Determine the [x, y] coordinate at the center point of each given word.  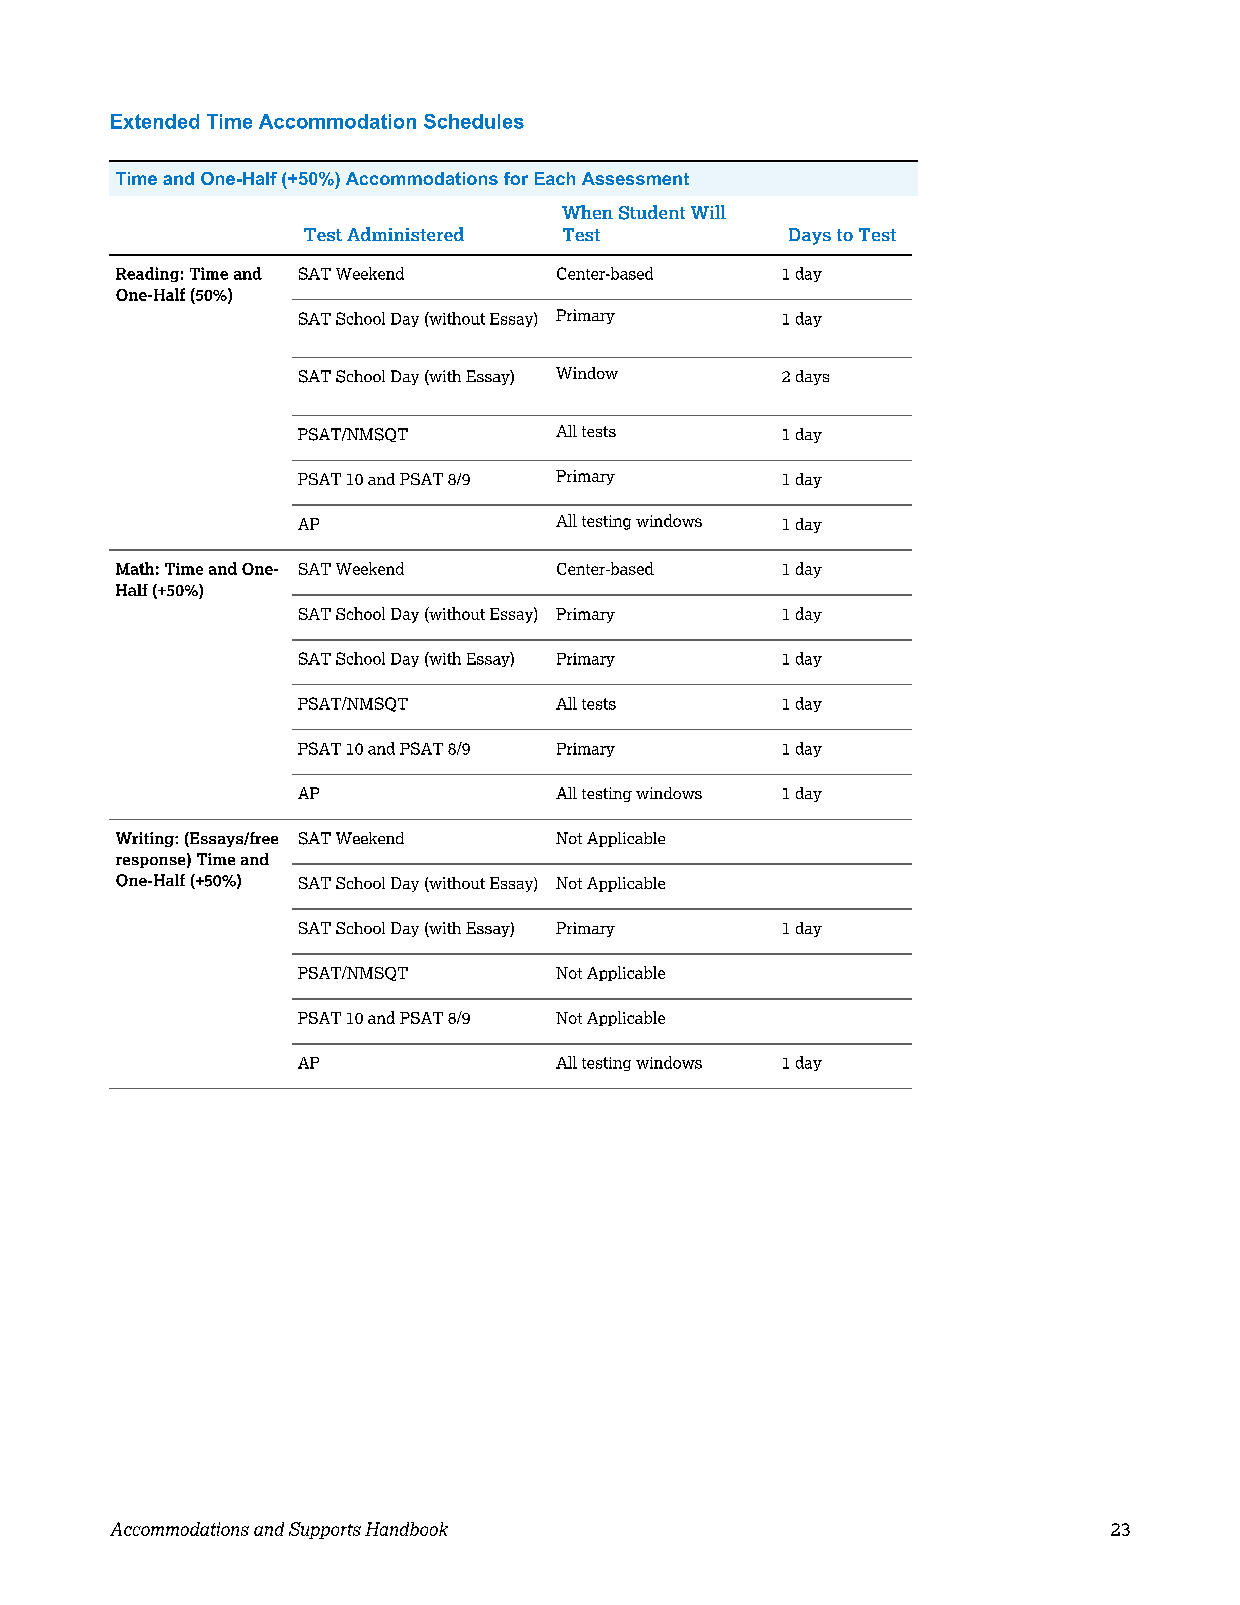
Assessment [635, 178]
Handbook [406, 1529]
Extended [155, 121]
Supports [325, 1530]
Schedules [474, 121]
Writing [146, 839]
